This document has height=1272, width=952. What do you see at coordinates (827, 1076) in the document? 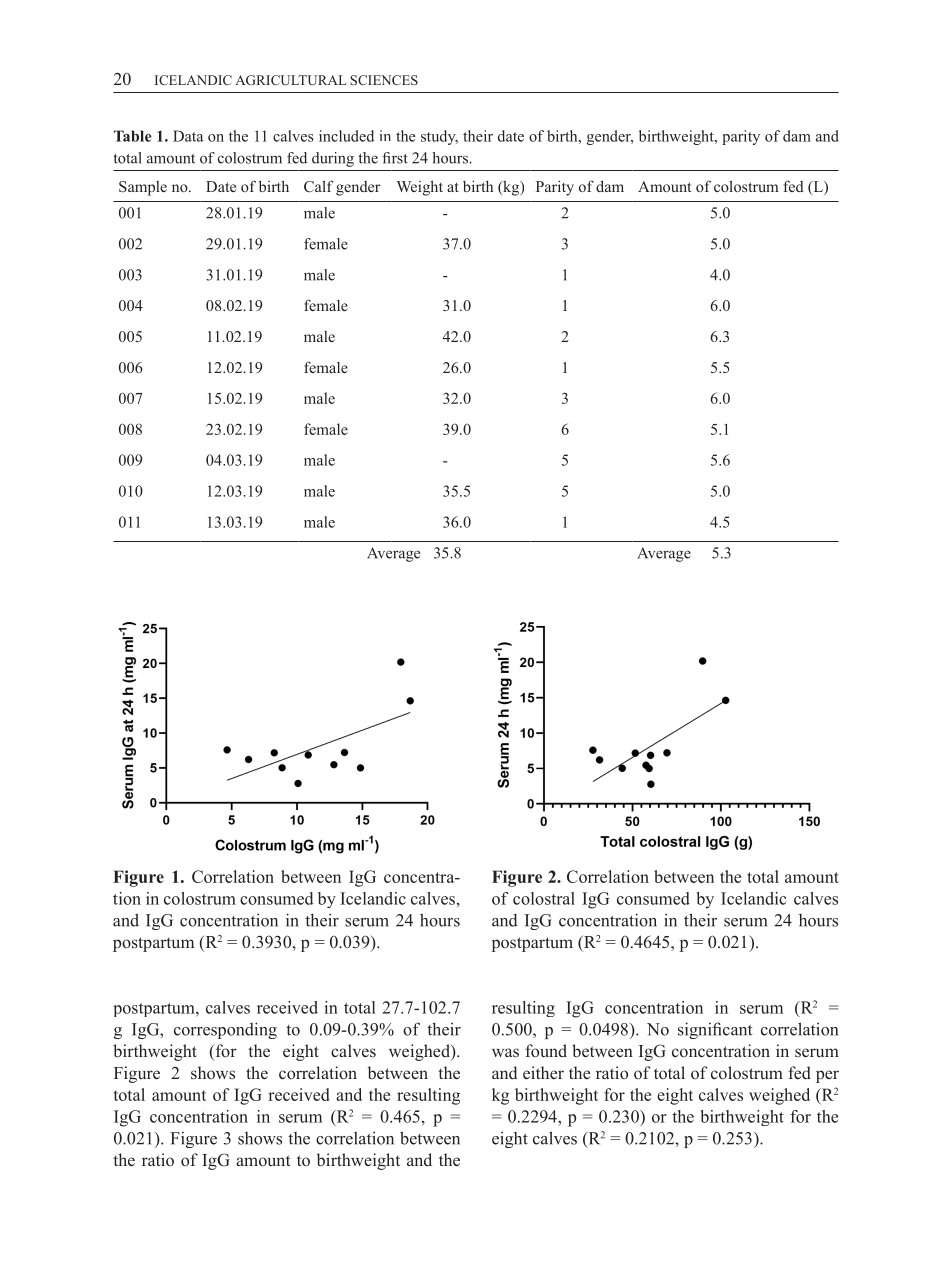
I see `per` at bounding box center [827, 1076].
